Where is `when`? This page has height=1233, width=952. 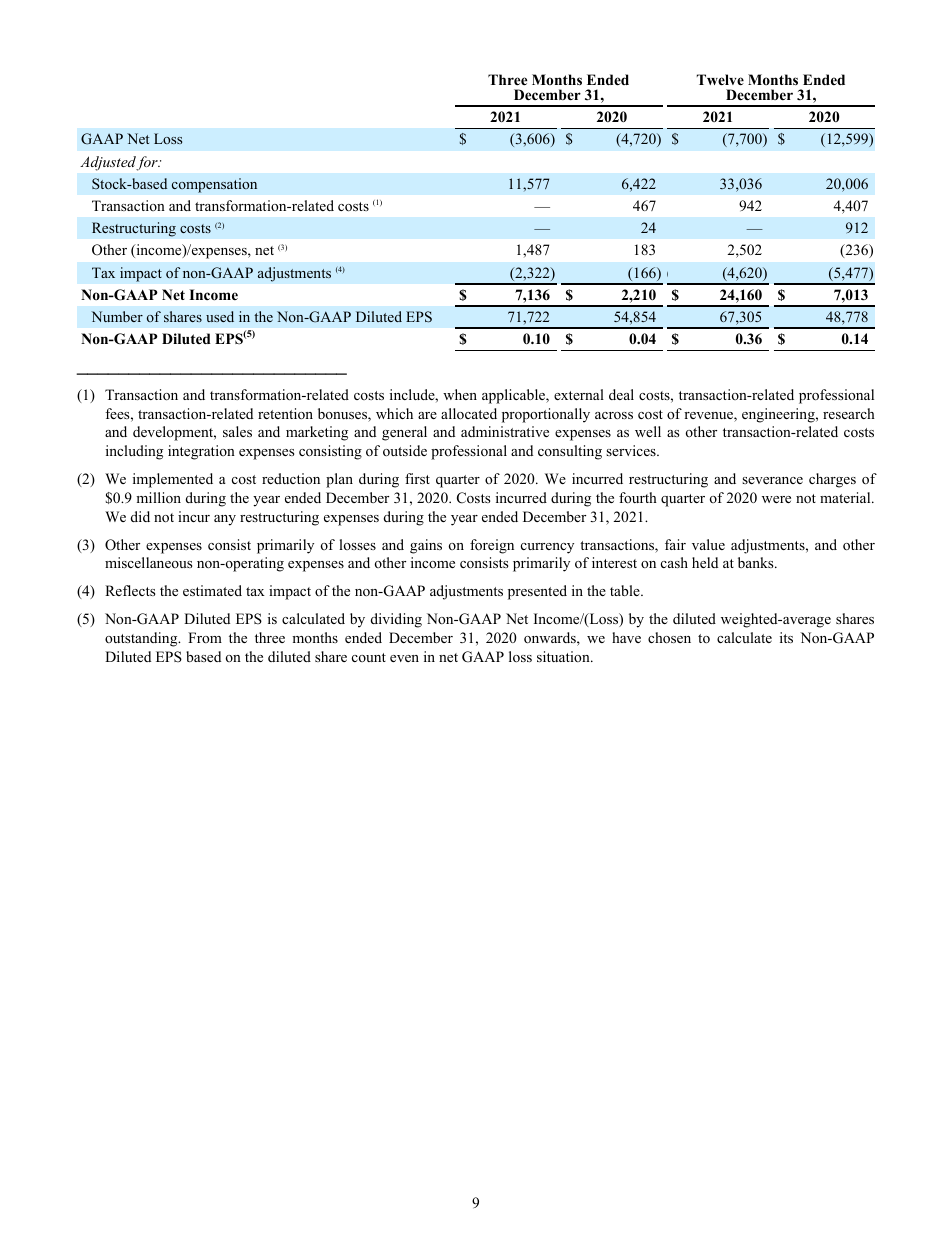 when is located at coordinates (460, 394).
